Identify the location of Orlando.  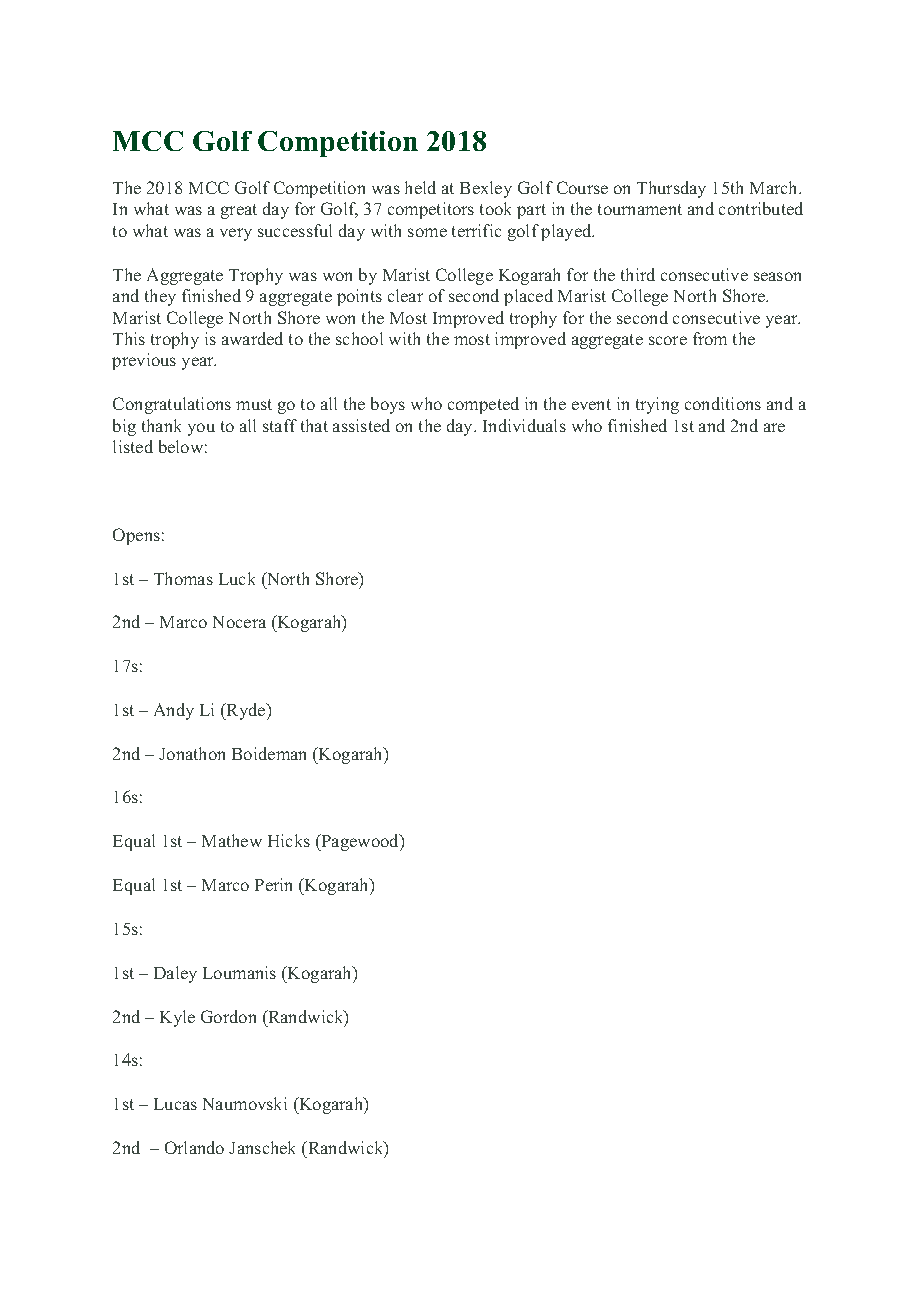
(194, 1147).
